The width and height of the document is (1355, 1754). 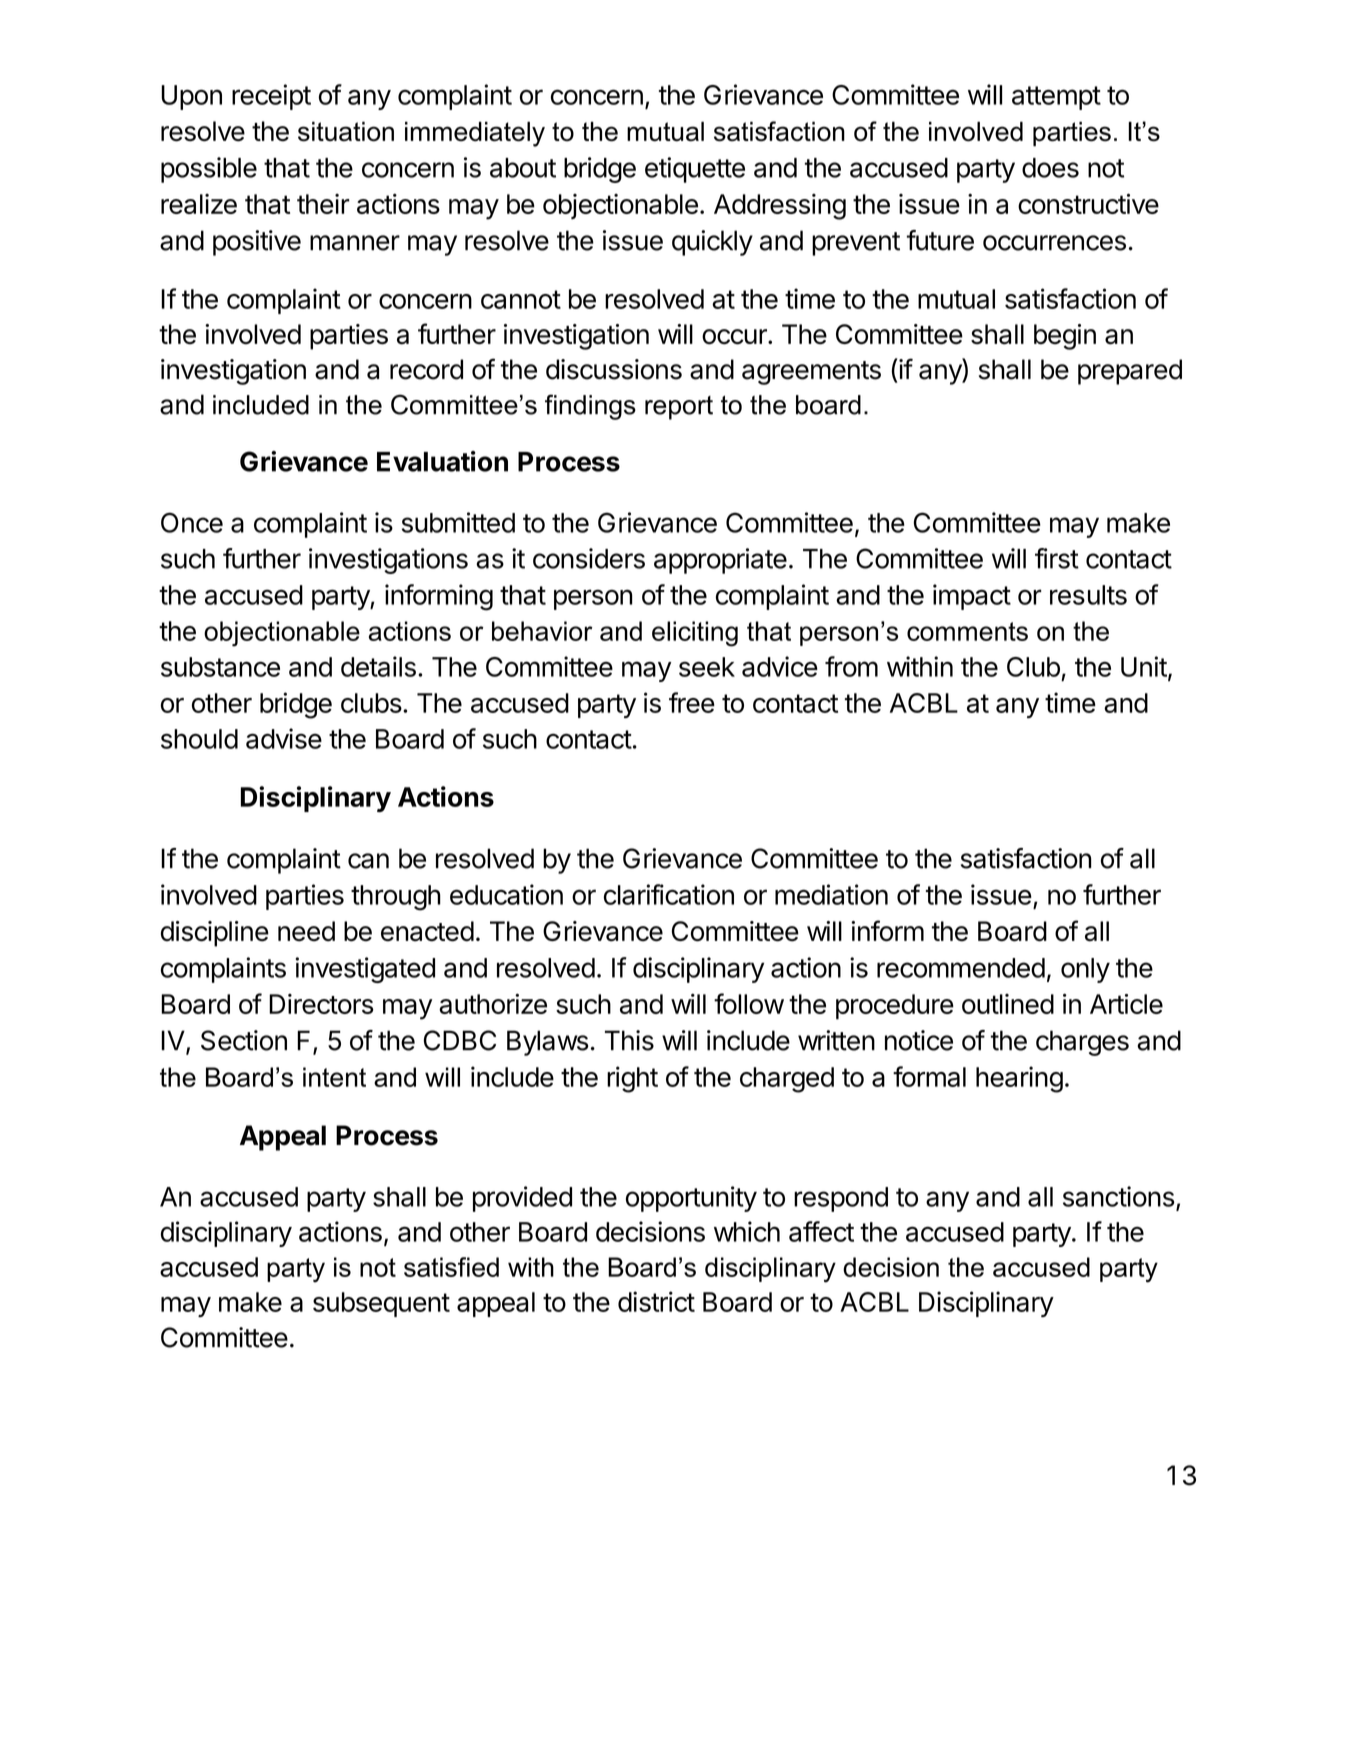 What do you see at coordinates (458, 522) in the document?
I see `submitted` at bounding box center [458, 522].
